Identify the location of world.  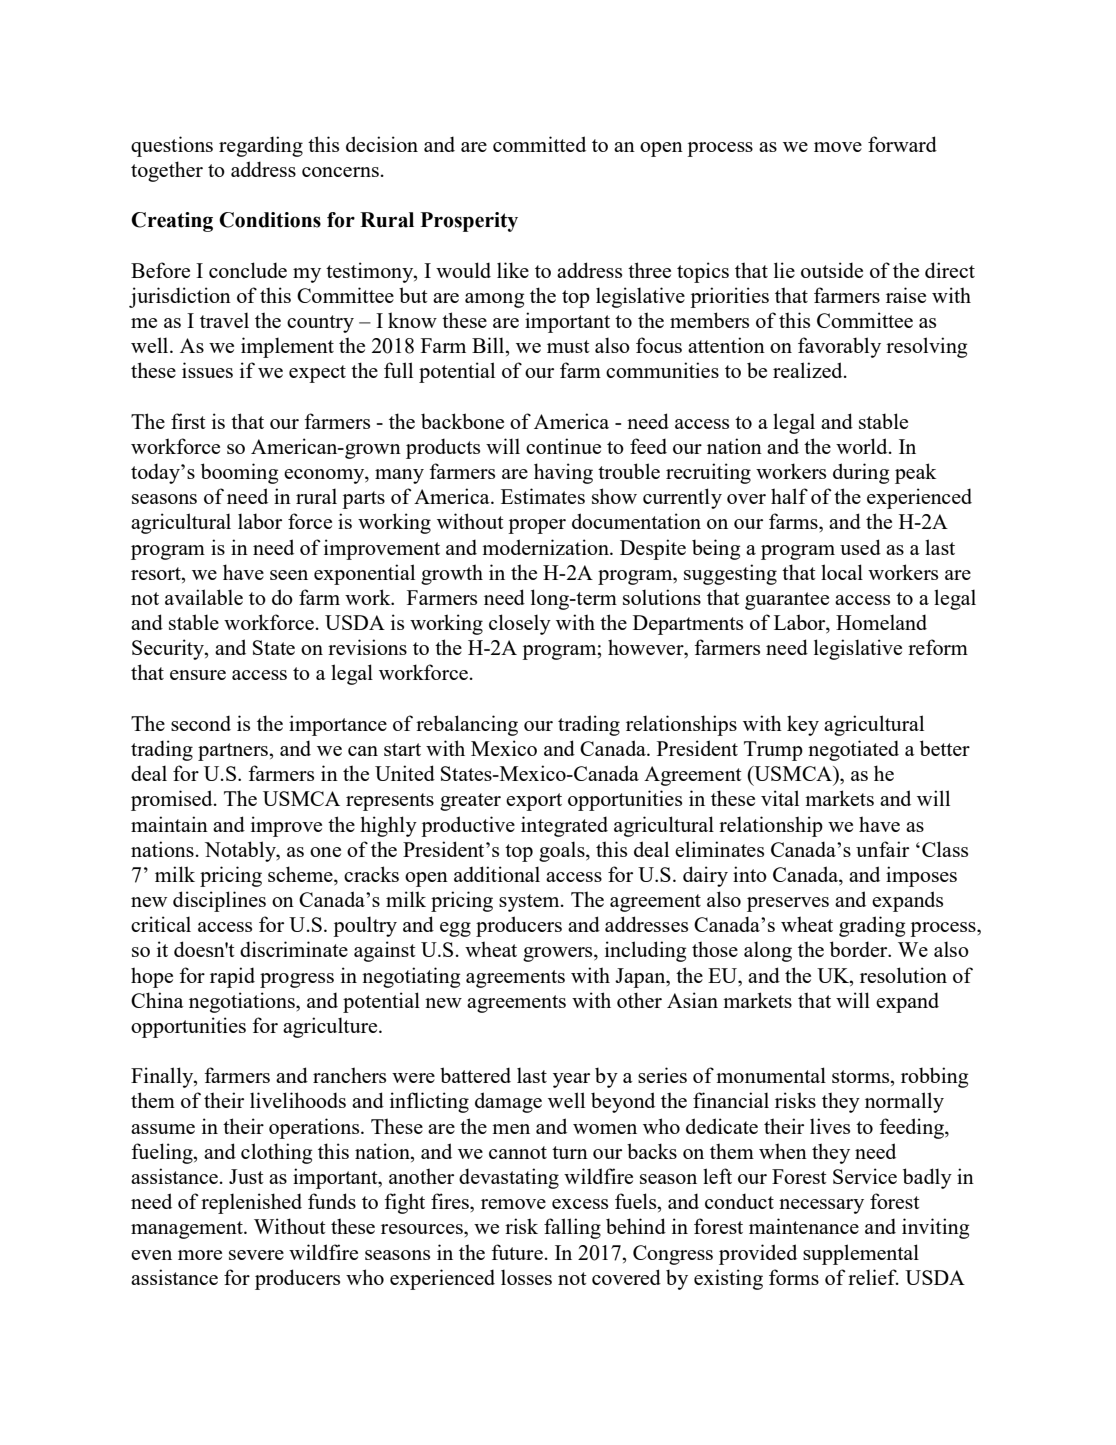
(863, 446).
